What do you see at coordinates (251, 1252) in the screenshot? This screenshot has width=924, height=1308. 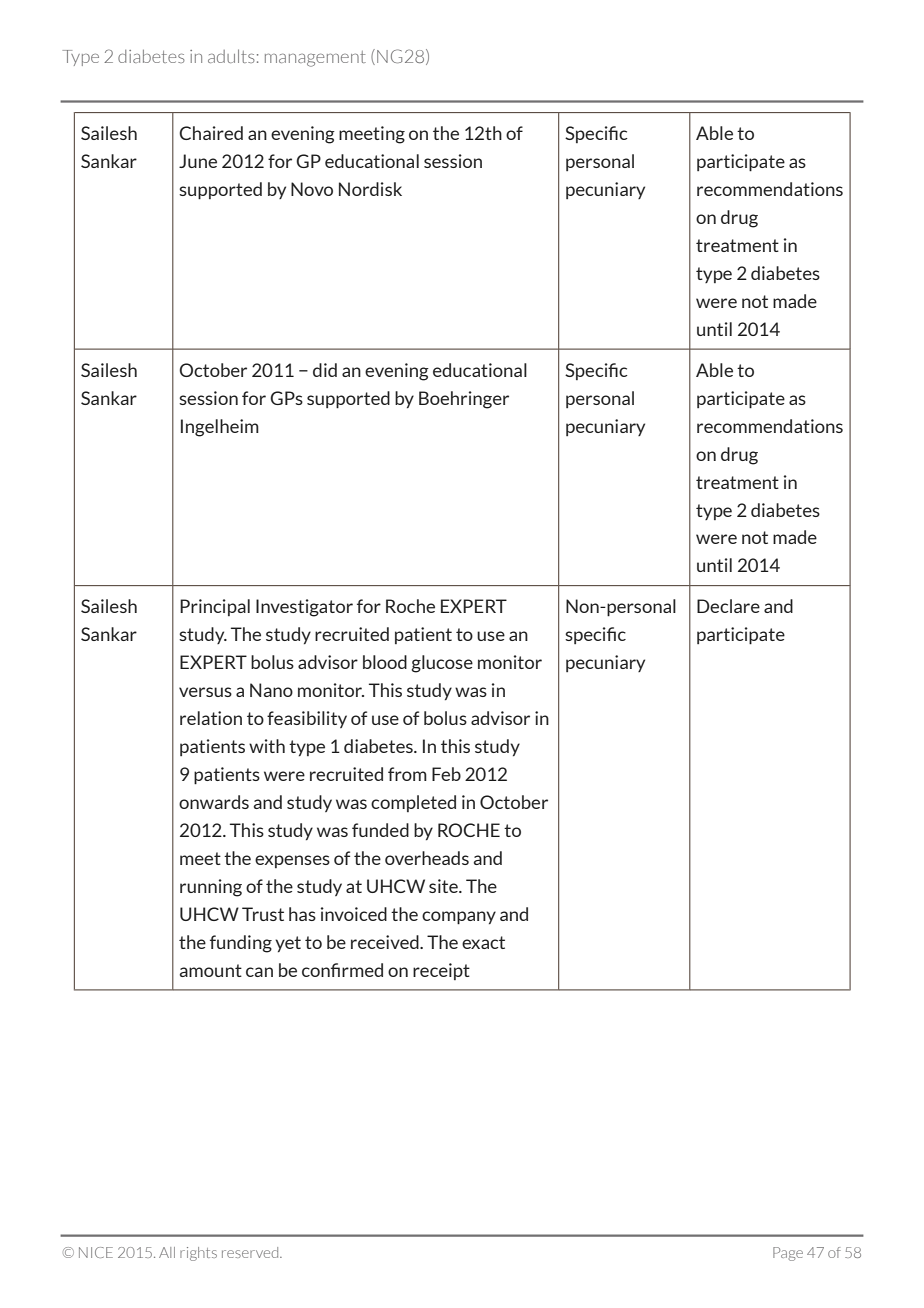 I see `reserved` at bounding box center [251, 1252].
